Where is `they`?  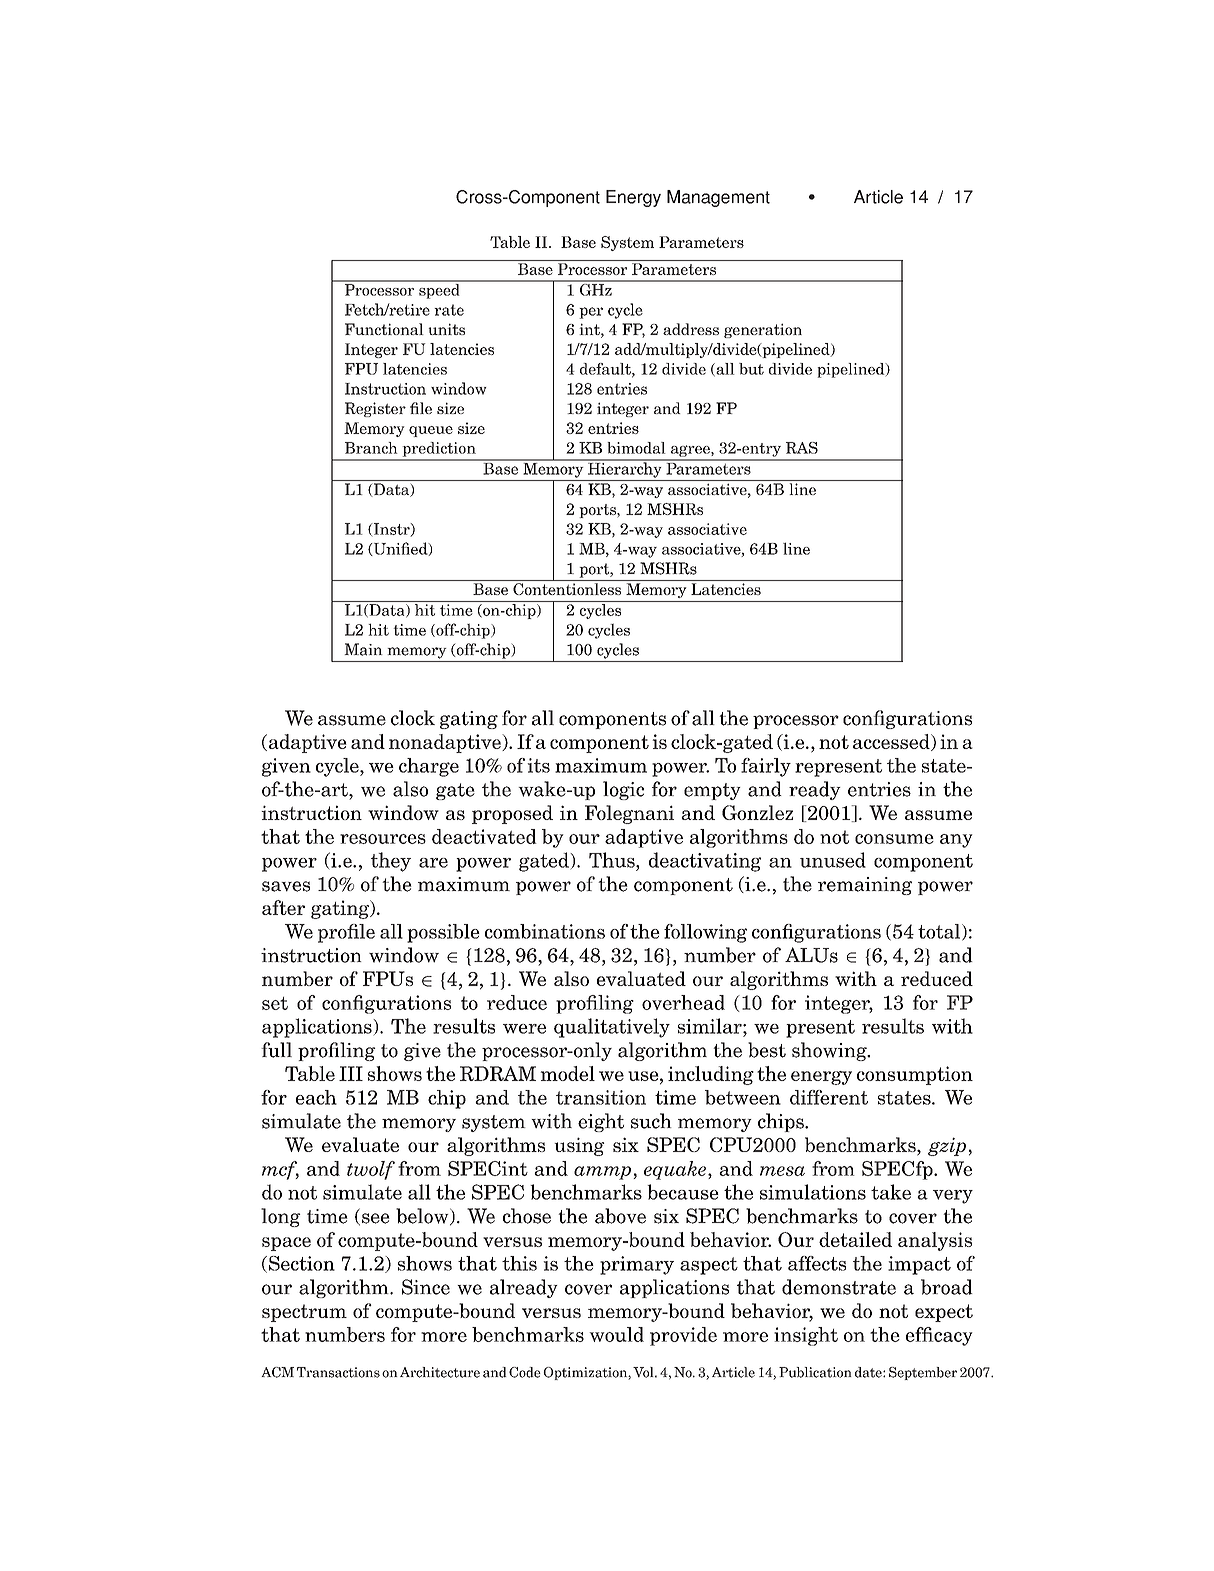
they is located at coordinates (391, 862).
